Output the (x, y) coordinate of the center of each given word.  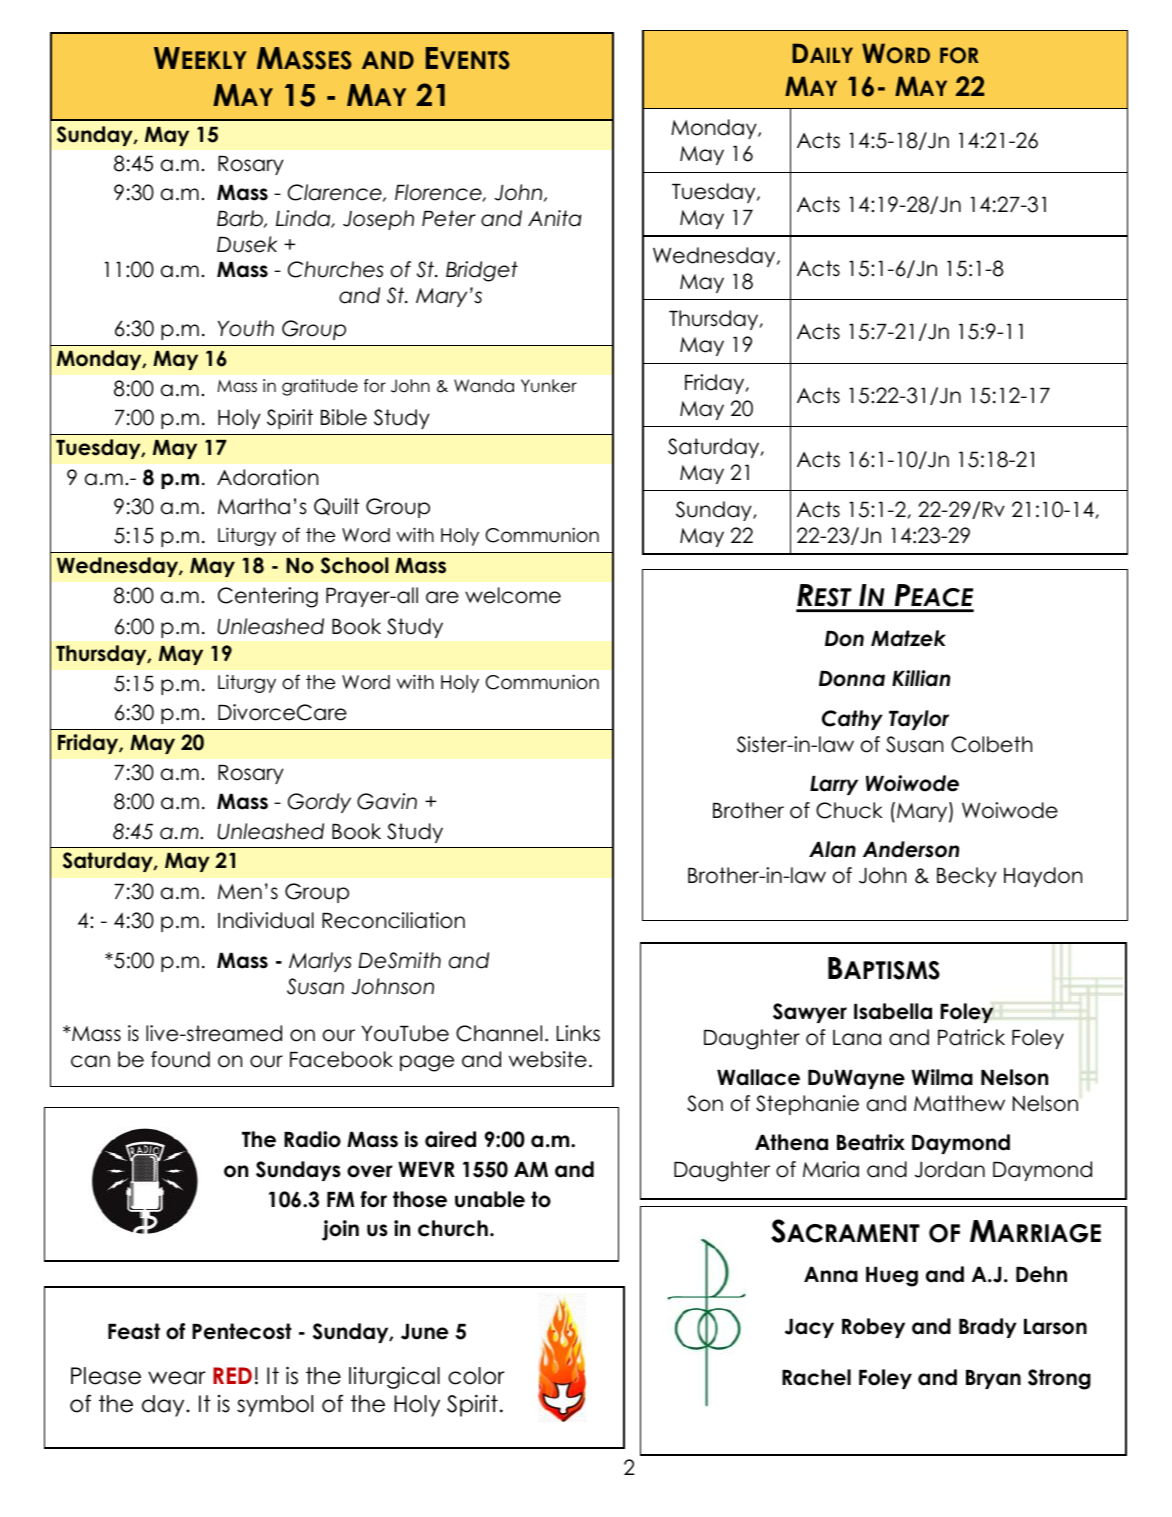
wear (177, 1378)
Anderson (911, 849)
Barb (241, 219)
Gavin (387, 801)
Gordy (319, 803)
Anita (555, 218)
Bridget (482, 271)
